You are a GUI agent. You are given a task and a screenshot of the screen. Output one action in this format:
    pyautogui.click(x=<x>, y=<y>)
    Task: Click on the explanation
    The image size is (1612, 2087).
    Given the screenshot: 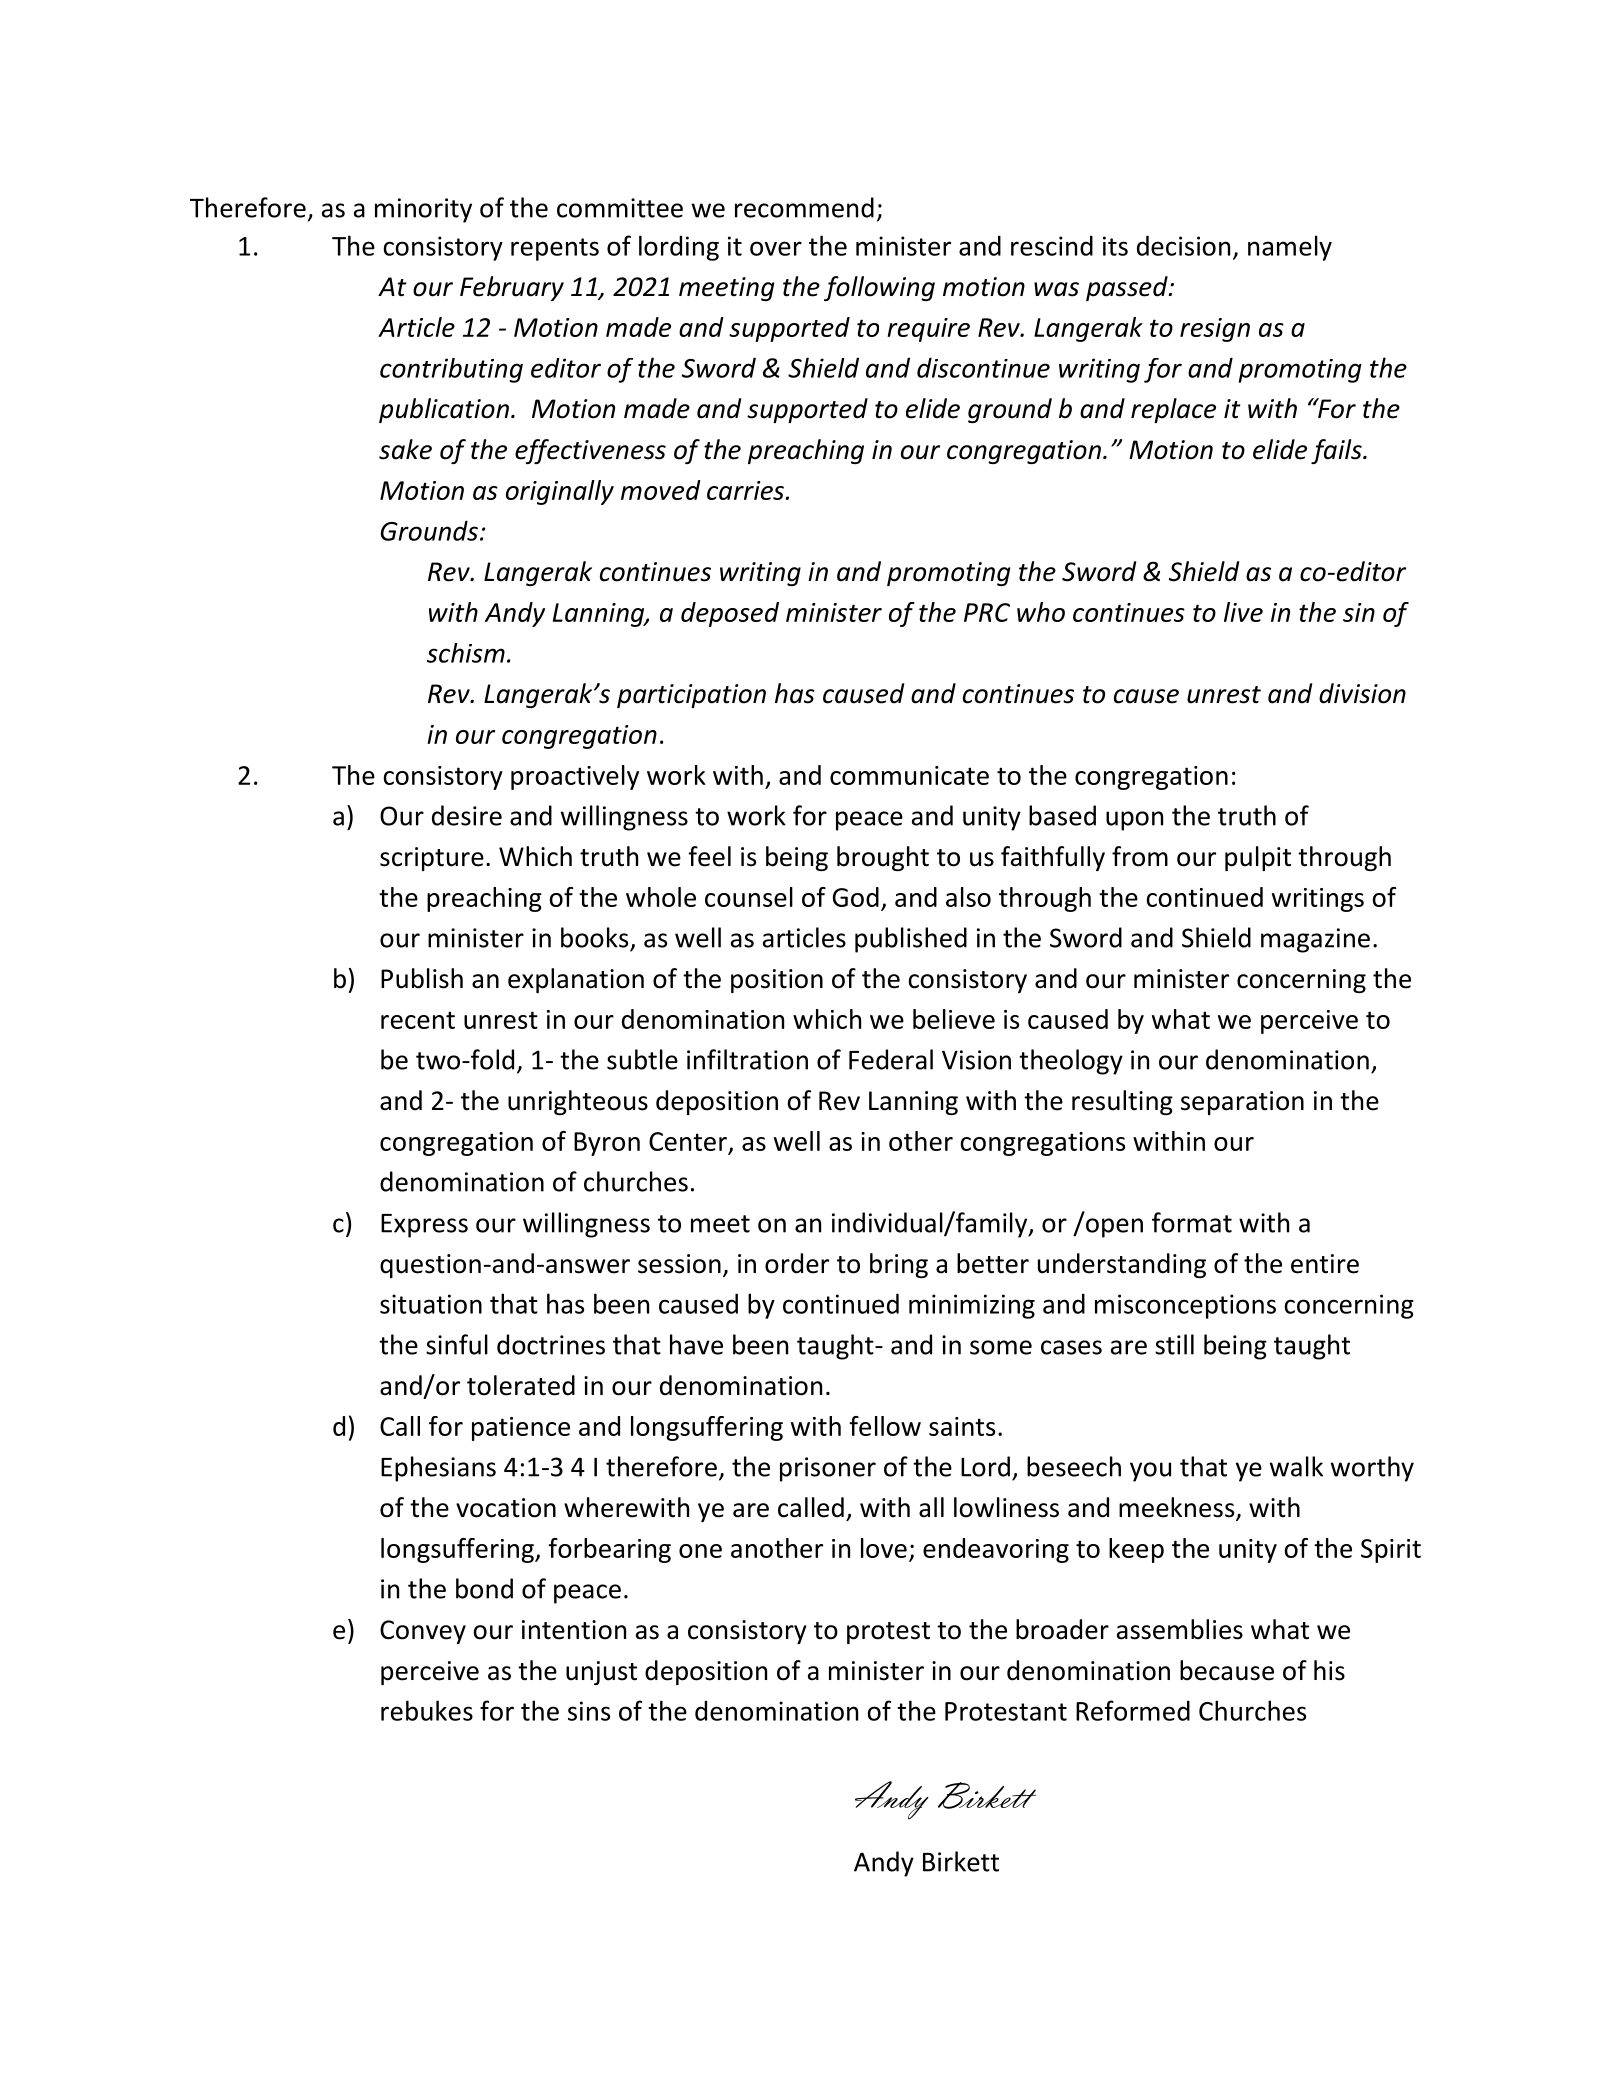 What is the action you would take?
    pyautogui.click(x=576, y=980)
